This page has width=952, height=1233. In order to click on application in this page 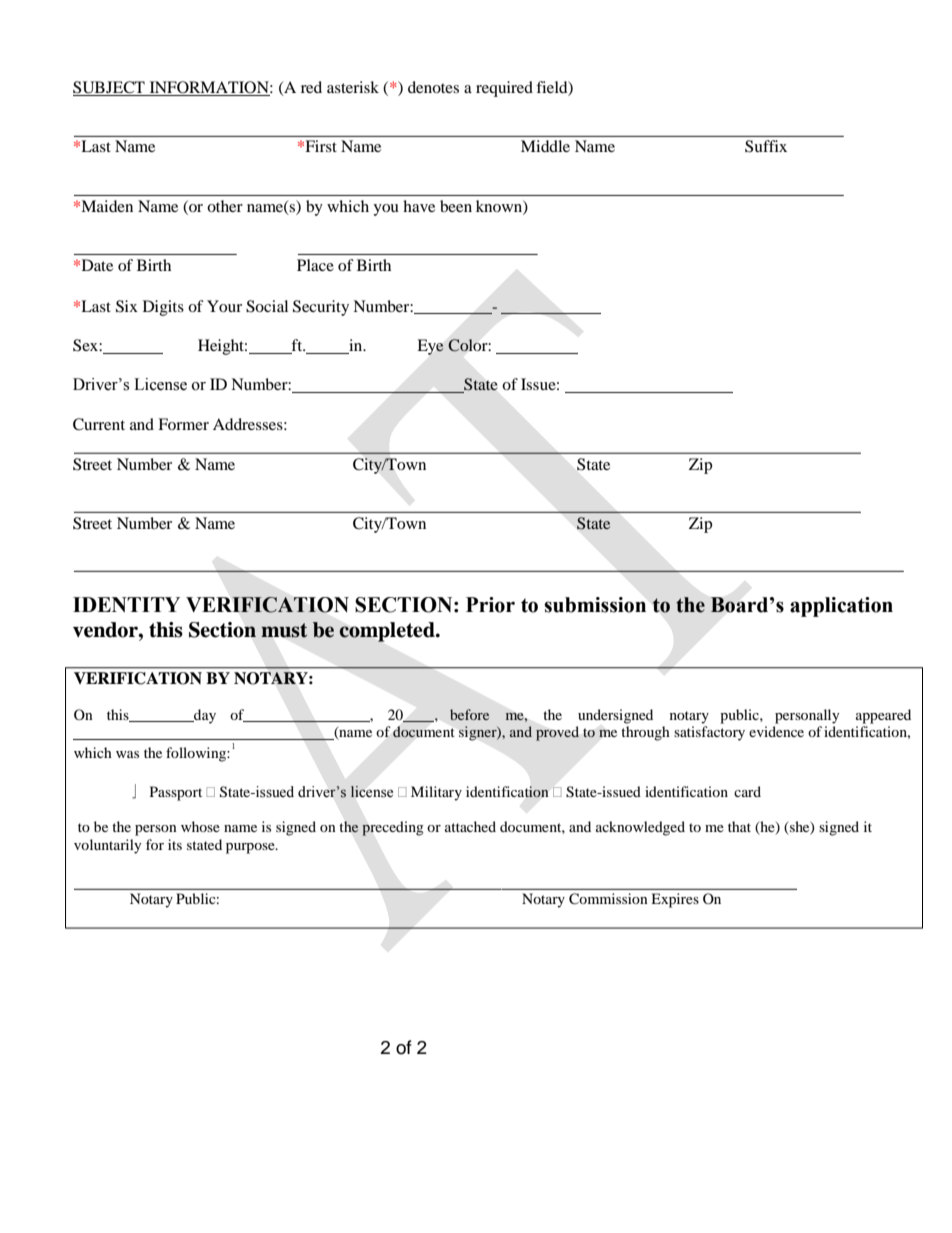, I will do `click(841, 607)`.
